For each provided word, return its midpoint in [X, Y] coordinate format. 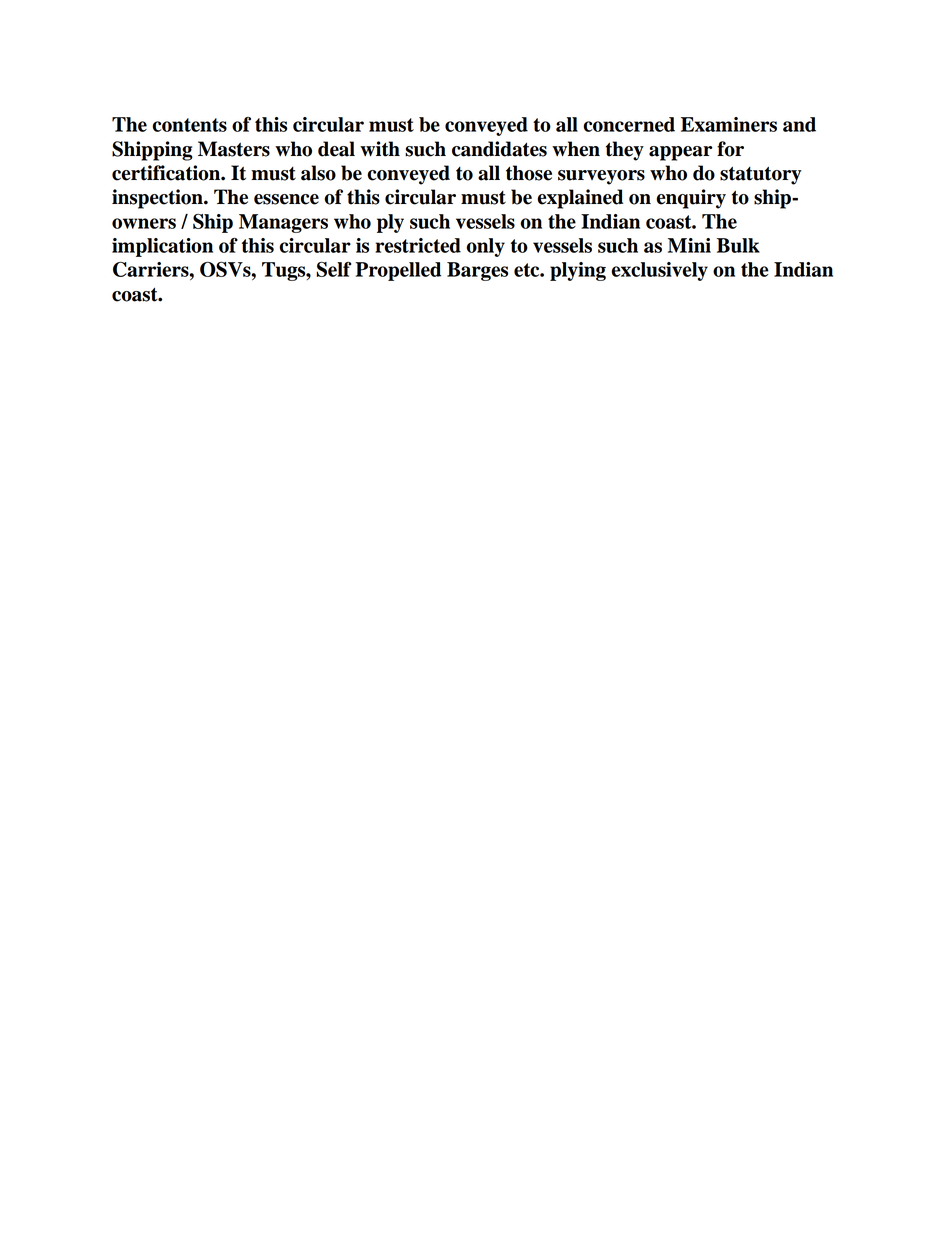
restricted [418, 245]
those [529, 173]
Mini [689, 245]
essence [286, 199]
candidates [499, 149]
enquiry [691, 199]
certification [167, 173]
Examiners [729, 124]
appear [680, 153]
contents [189, 125]
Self [333, 269]
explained [580, 199]
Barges [477, 271]
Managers [283, 223]
